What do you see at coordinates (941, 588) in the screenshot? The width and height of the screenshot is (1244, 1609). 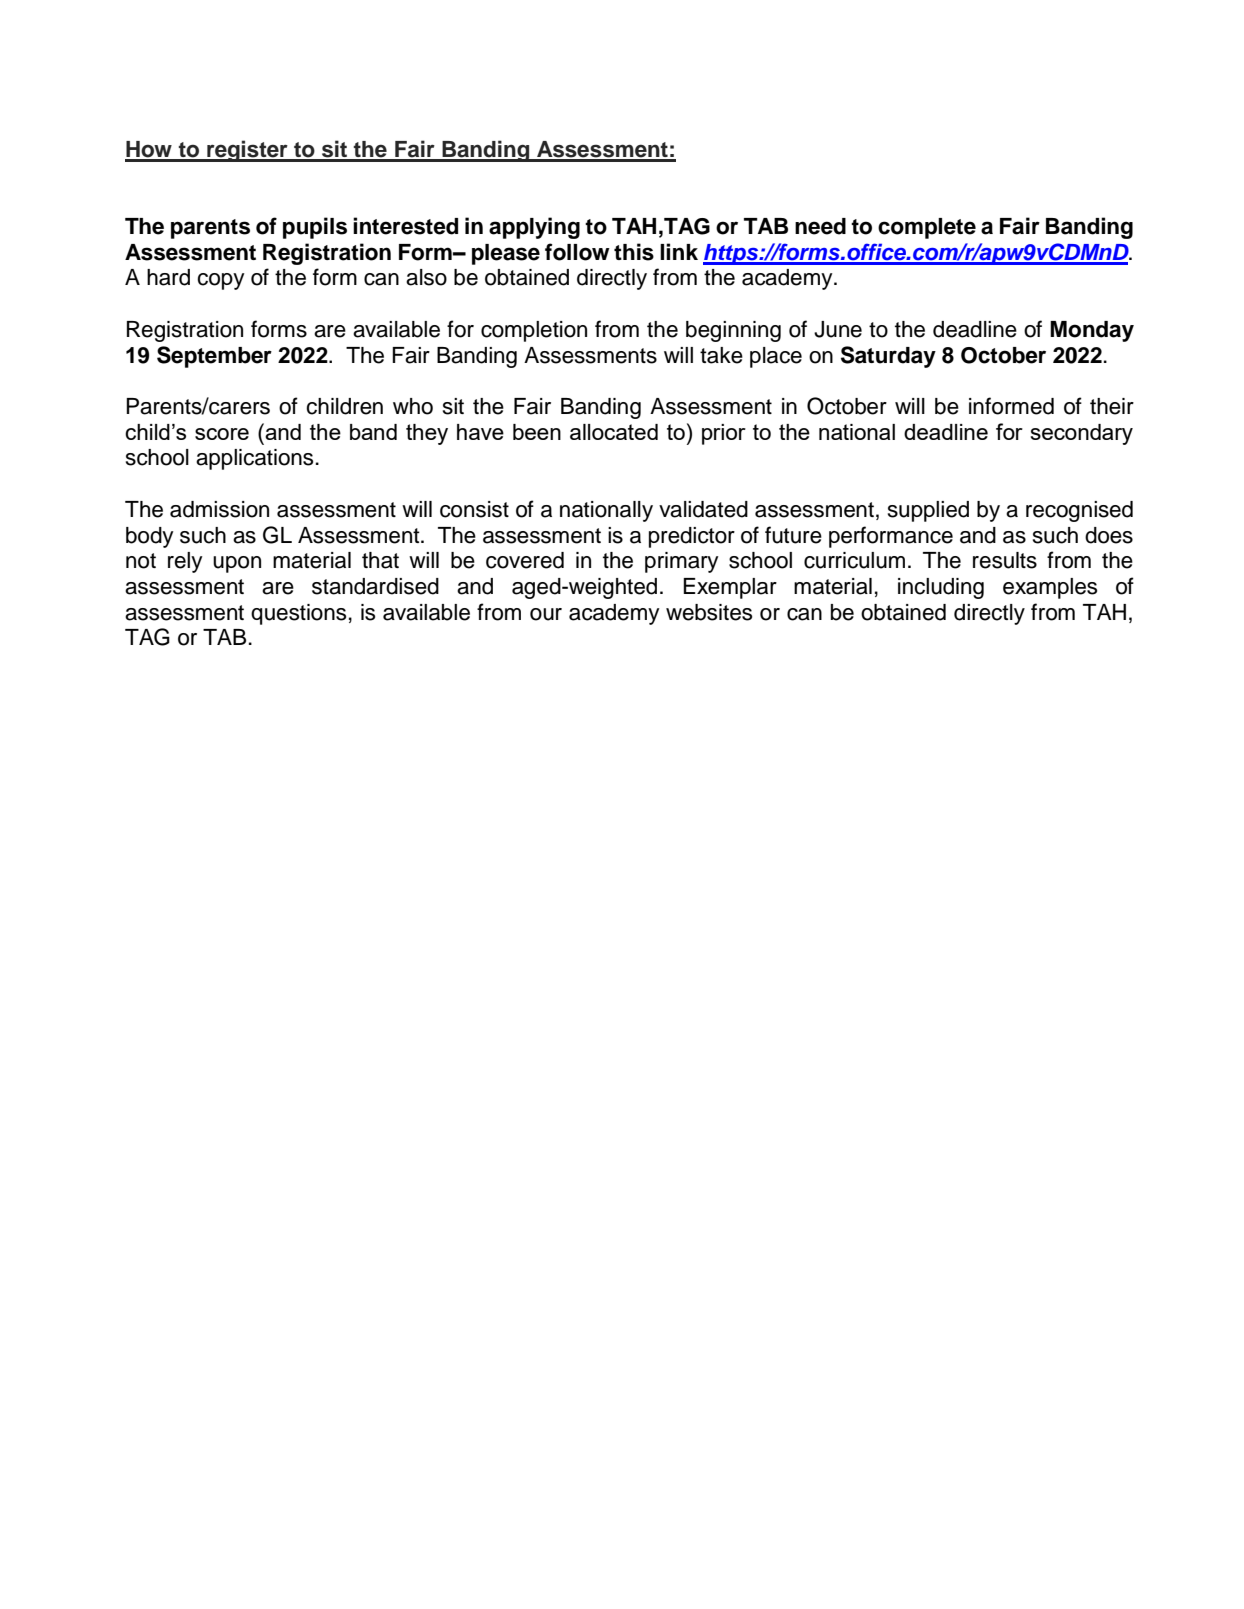 I see `including` at bounding box center [941, 588].
